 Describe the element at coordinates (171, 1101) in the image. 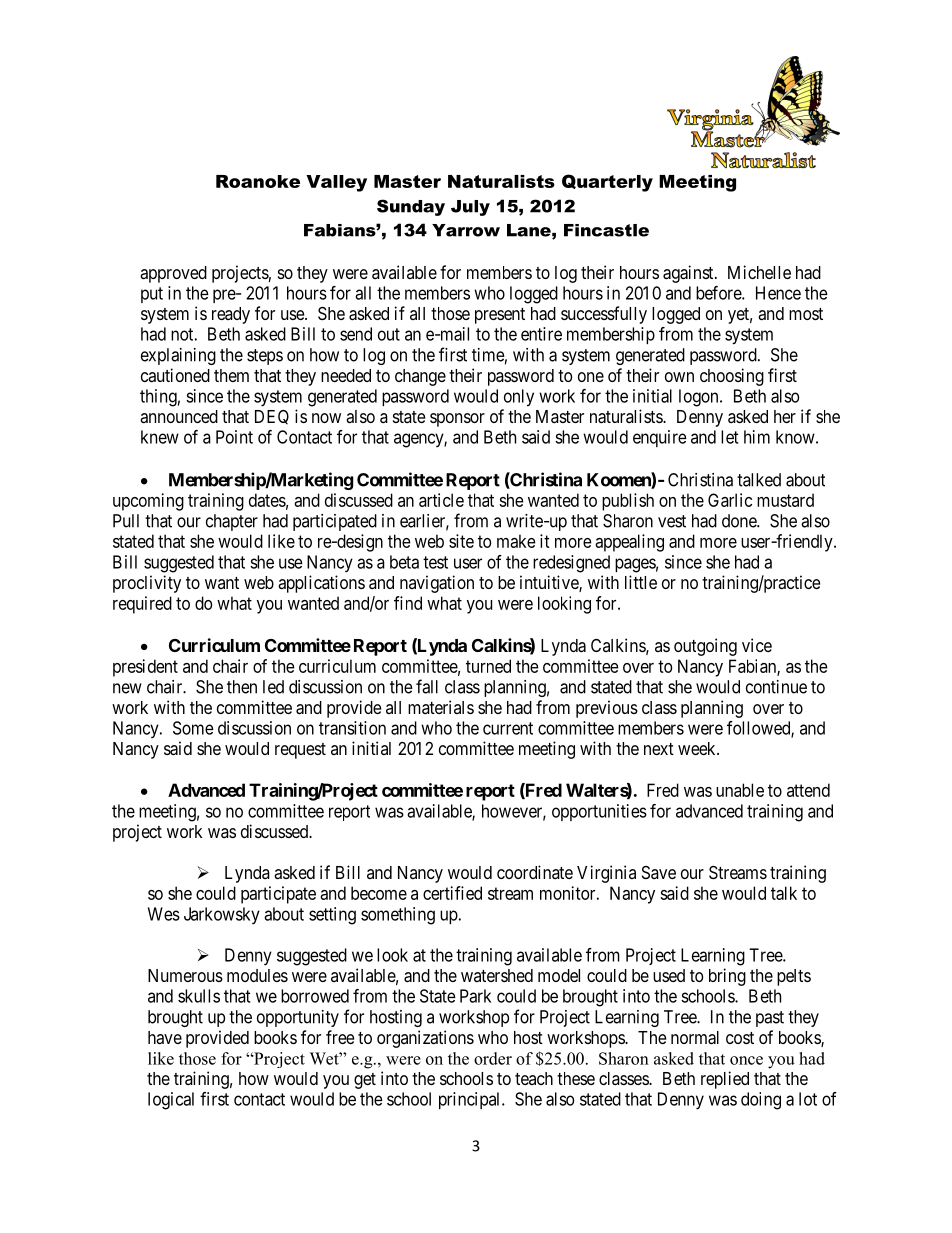

I see `logical` at that location.
